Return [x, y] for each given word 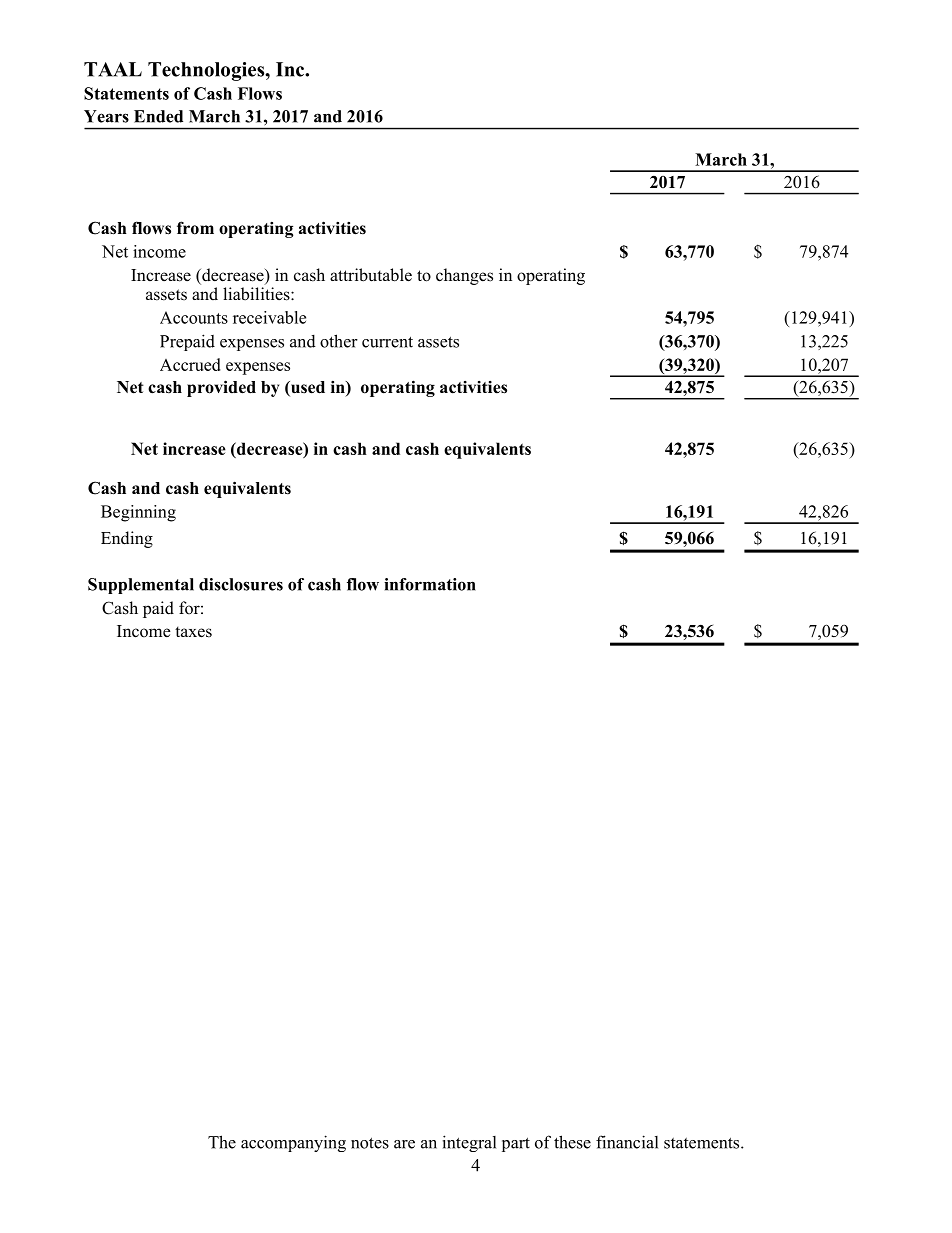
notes [370, 1143]
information [430, 584]
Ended [158, 116]
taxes [193, 632]
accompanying [293, 1143]
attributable [371, 275]
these [572, 1142]
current [387, 342]
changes [464, 276]
